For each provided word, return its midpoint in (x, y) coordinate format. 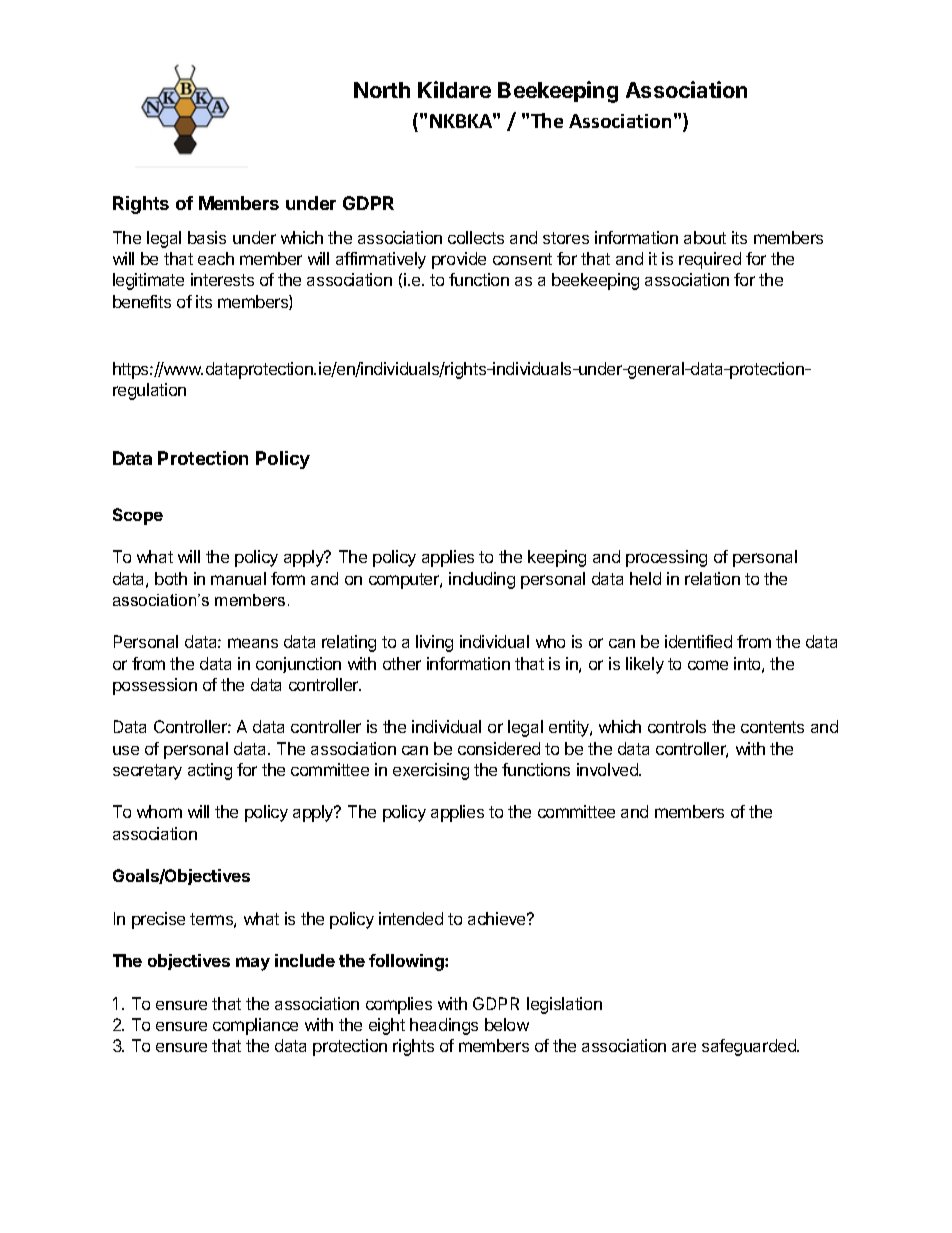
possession (155, 686)
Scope (138, 516)
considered (499, 748)
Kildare (454, 89)
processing (666, 558)
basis (207, 237)
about (705, 237)
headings (444, 1026)
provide (459, 260)
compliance (255, 1026)
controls (677, 726)
